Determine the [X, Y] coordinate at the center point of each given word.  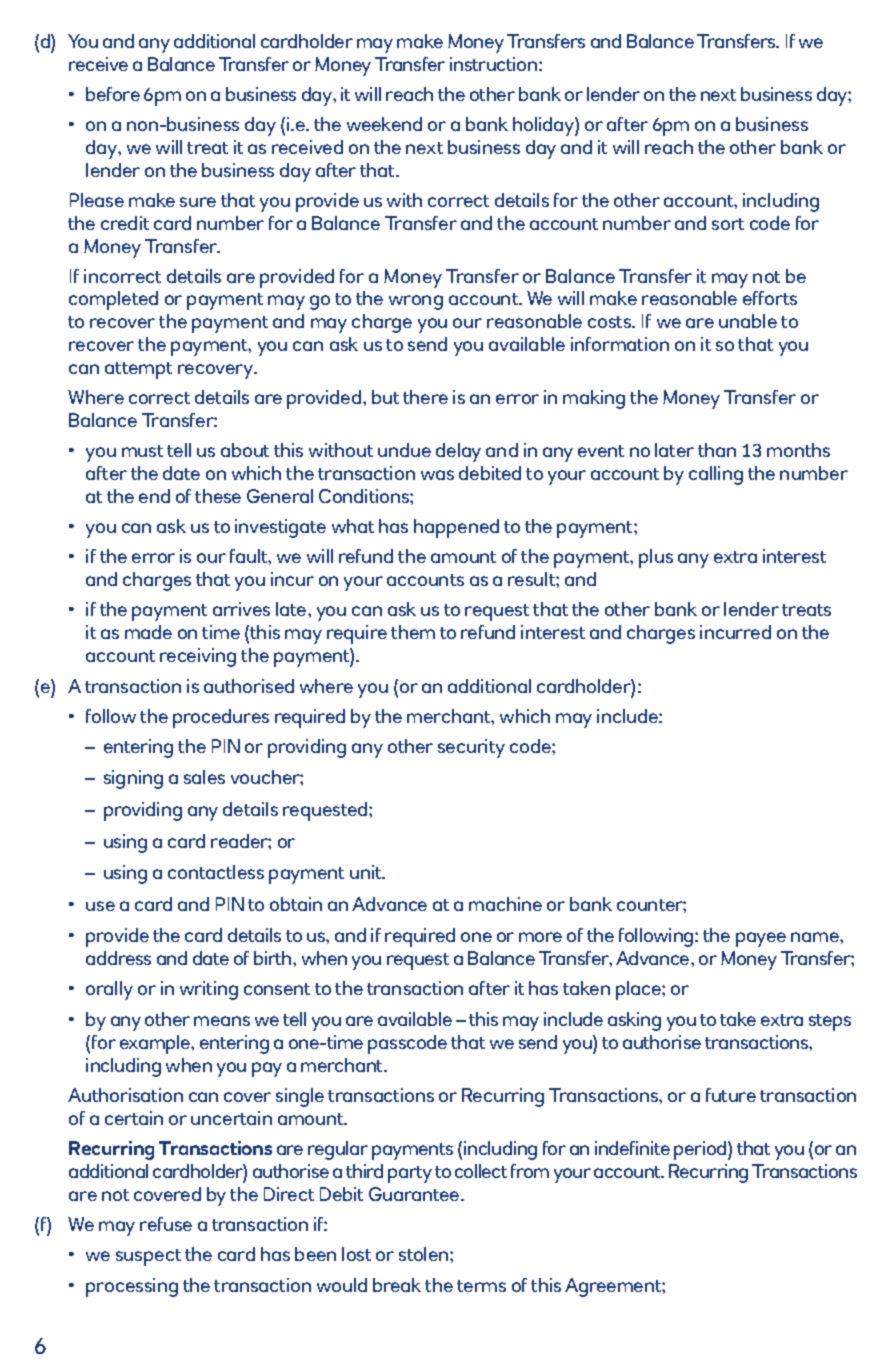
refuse [166, 1224]
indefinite [632, 1148]
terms [481, 1286]
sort [728, 224]
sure [198, 202]
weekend [384, 124]
